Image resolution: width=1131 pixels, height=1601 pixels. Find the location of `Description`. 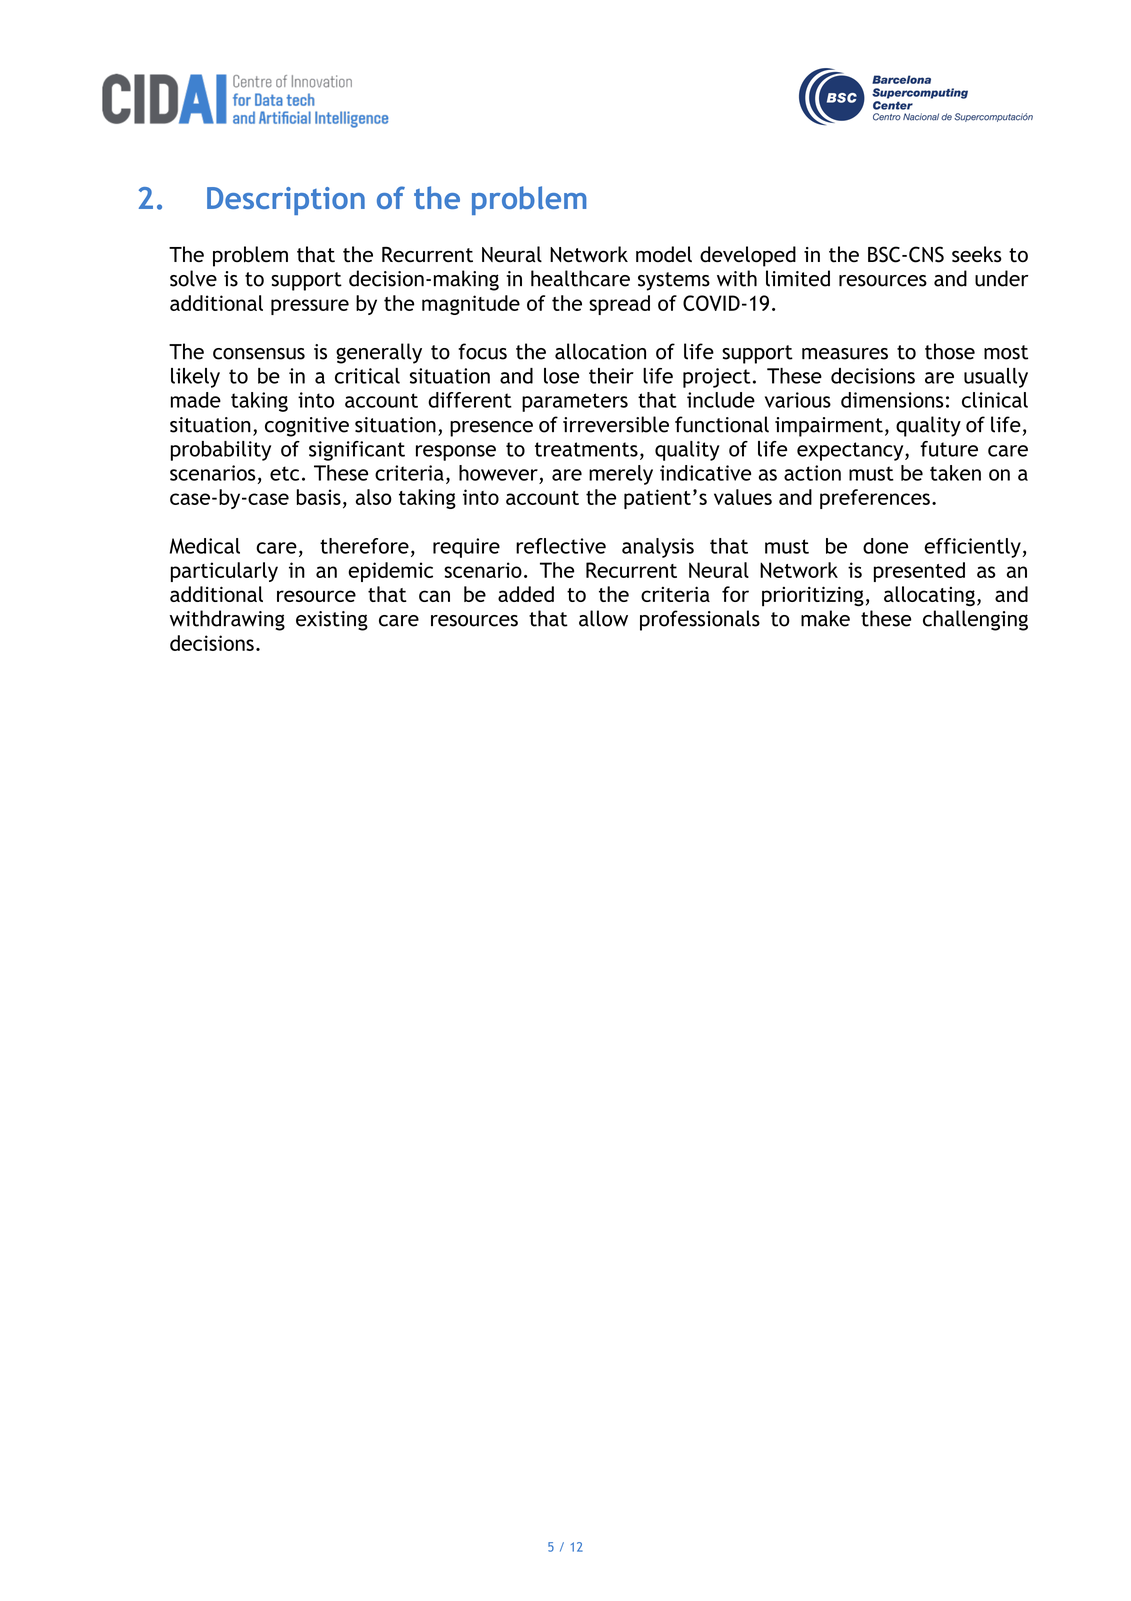

Description is located at coordinates (286, 201).
